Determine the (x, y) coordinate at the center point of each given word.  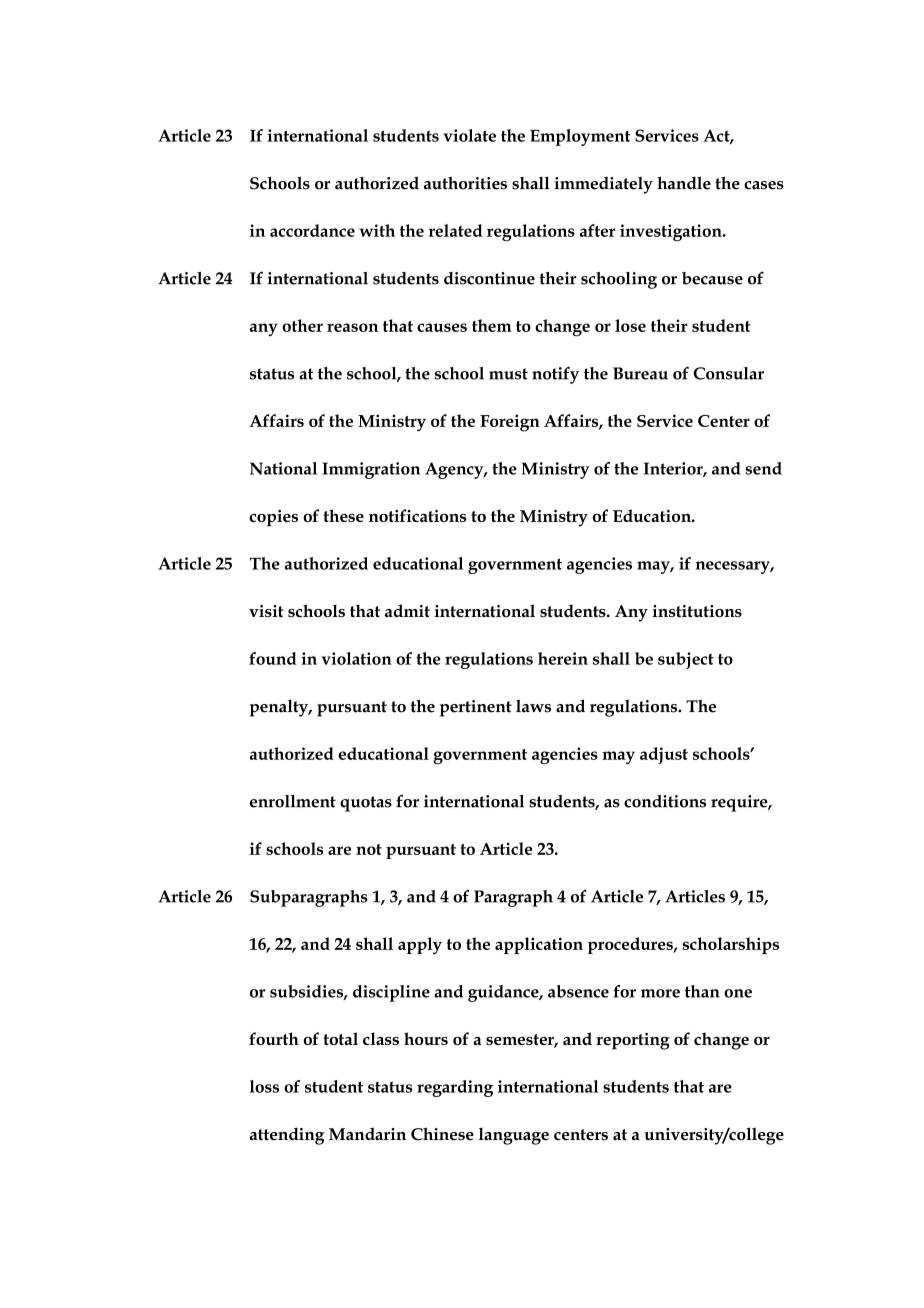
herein (563, 658)
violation (357, 658)
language (514, 1136)
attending (287, 1136)
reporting (633, 1041)
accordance (312, 230)
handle (684, 183)
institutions (697, 611)
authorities (465, 183)
